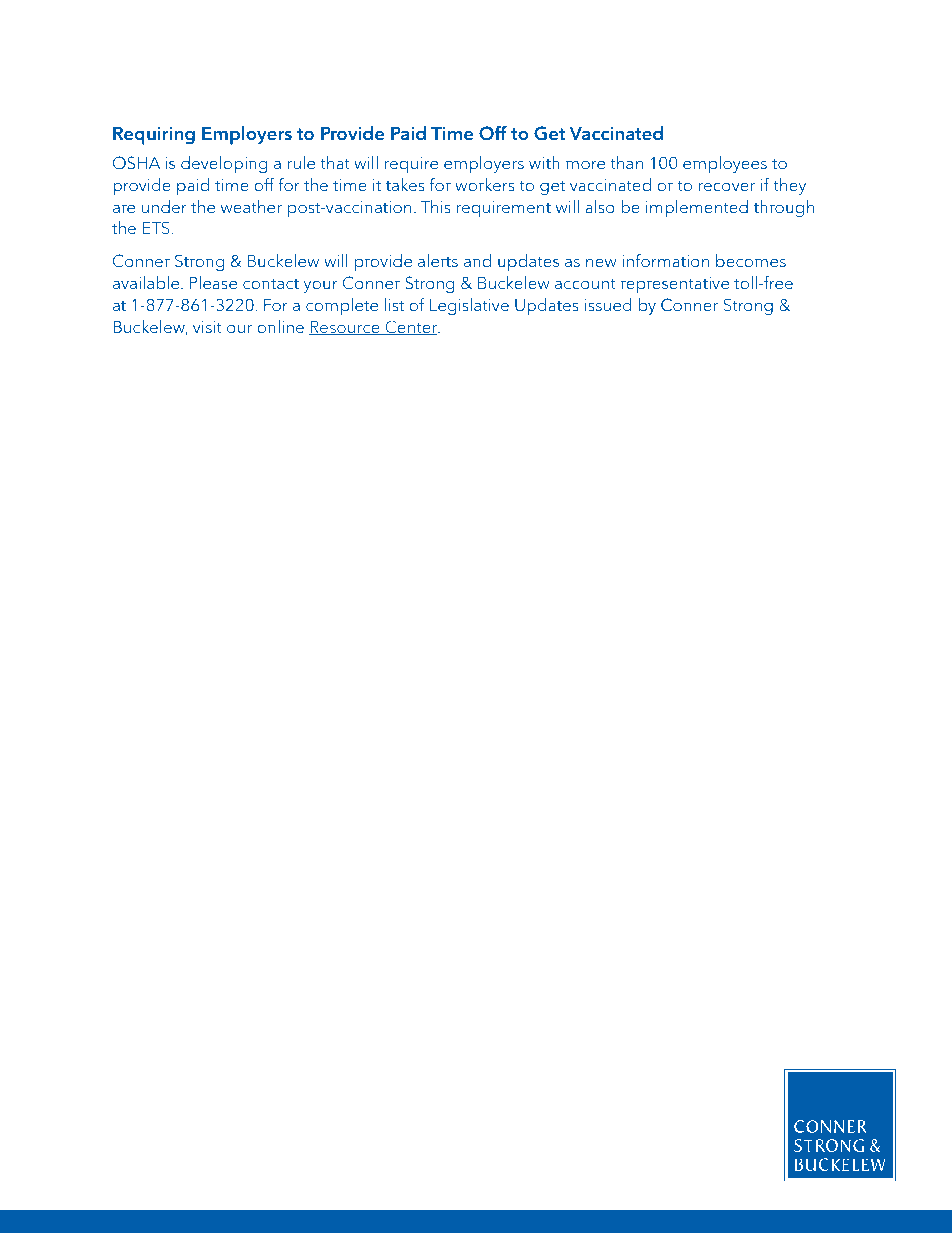 Image resolution: width=952 pixels, height=1233 pixels. Describe the element at coordinates (164, 206) in the document. I see `under` at that location.
